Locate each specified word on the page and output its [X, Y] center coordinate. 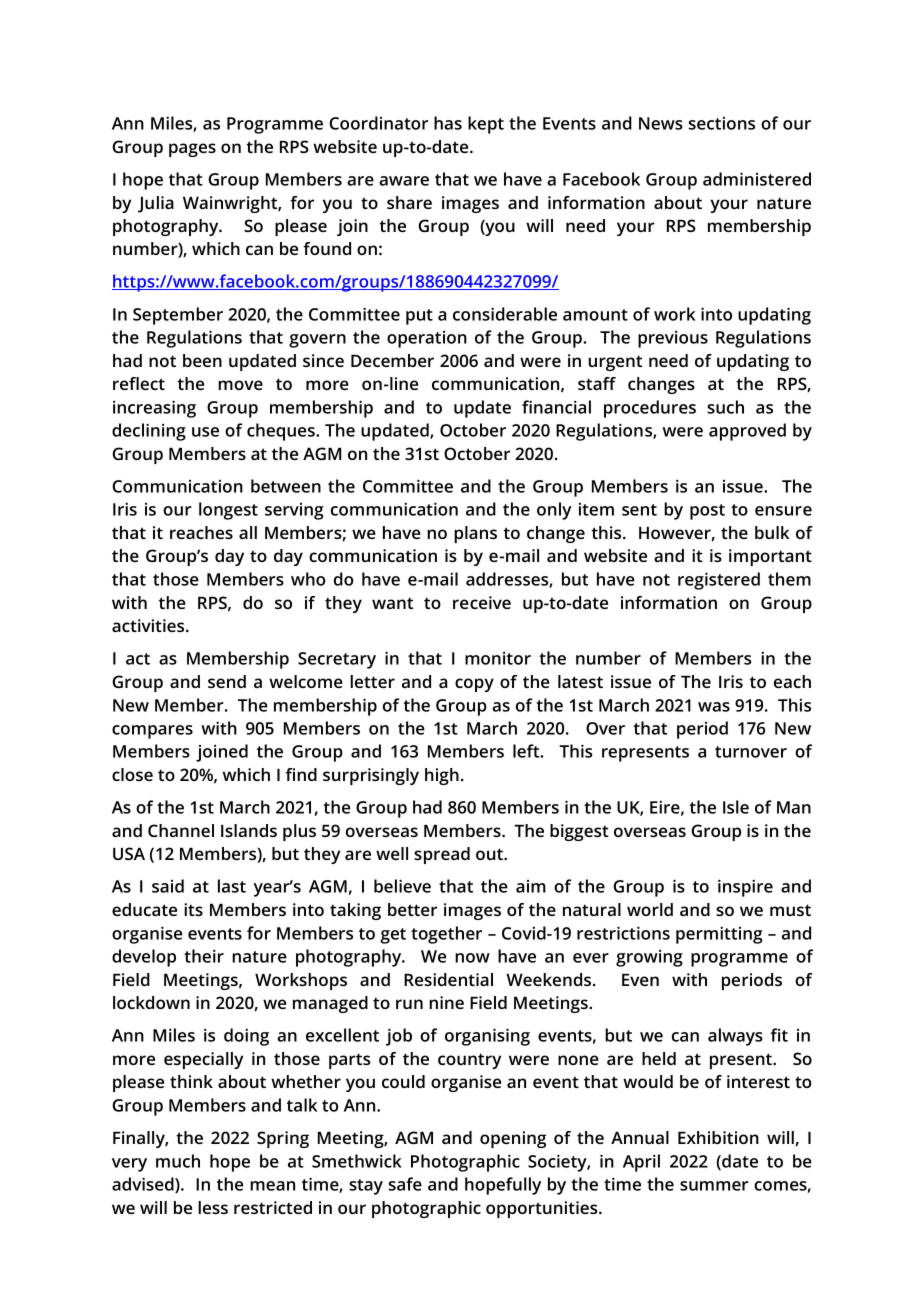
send [227, 681]
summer [714, 1186]
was [714, 707]
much [178, 1161]
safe [405, 1184]
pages [192, 150]
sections [722, 123]
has [448, 123]
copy [474, 685]
